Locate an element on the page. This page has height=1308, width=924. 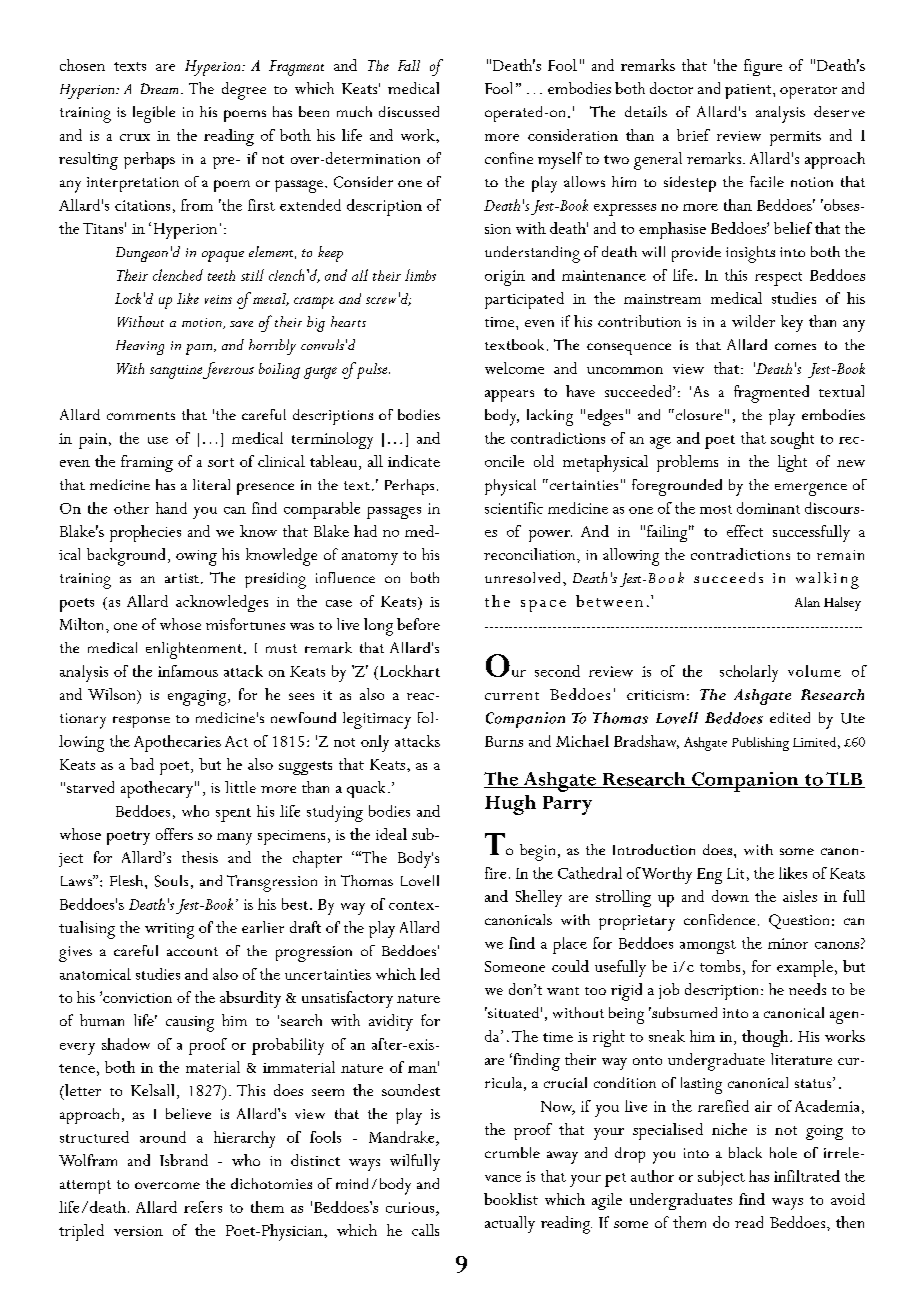
Burns is located at coordinates (504, 741).
